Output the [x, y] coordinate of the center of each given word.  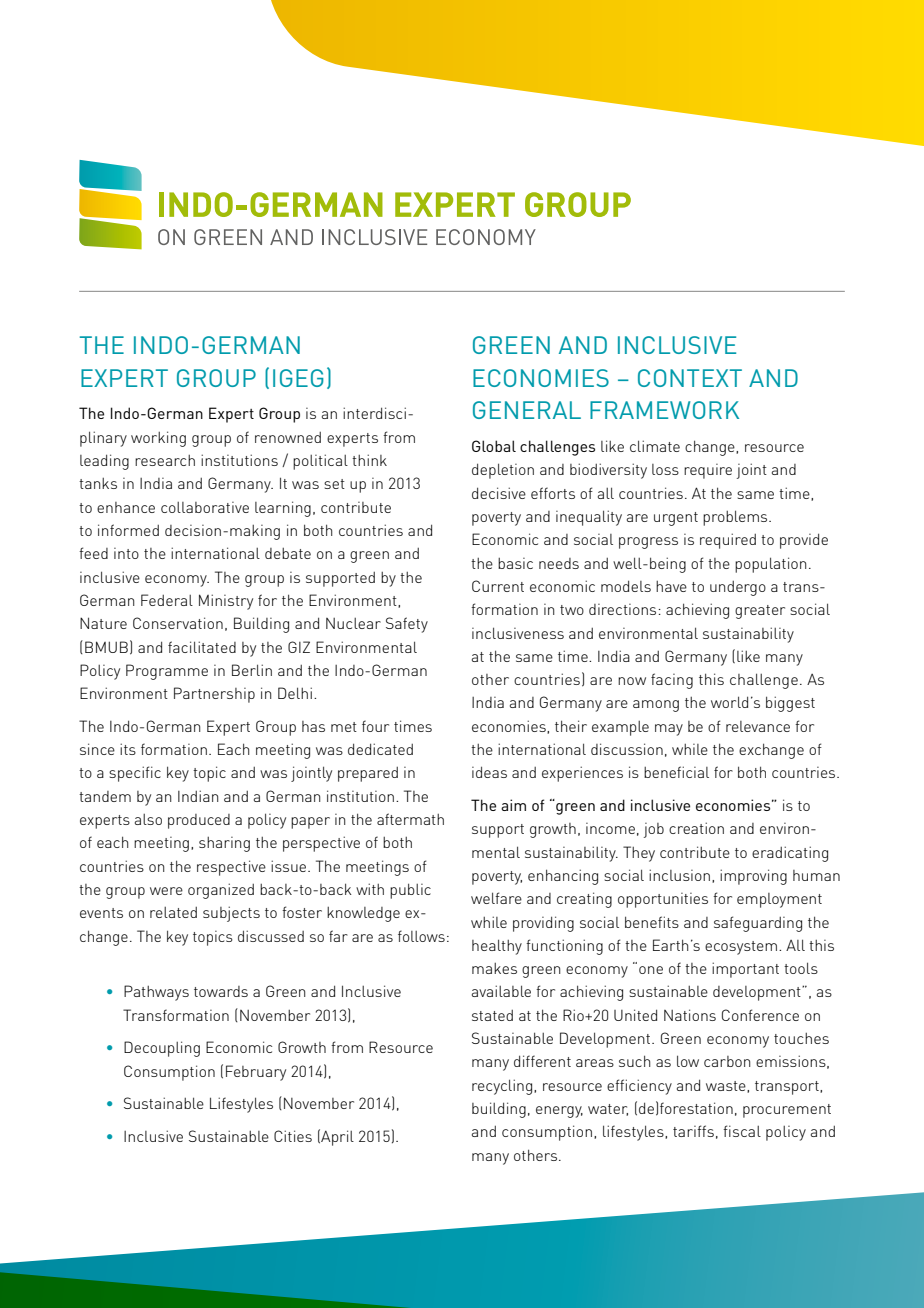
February [256, 1073]
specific [135, 774]
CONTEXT [690, 378]
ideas [489, 772]
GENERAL [527, 410]
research [165, 460]
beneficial [676, 772]
